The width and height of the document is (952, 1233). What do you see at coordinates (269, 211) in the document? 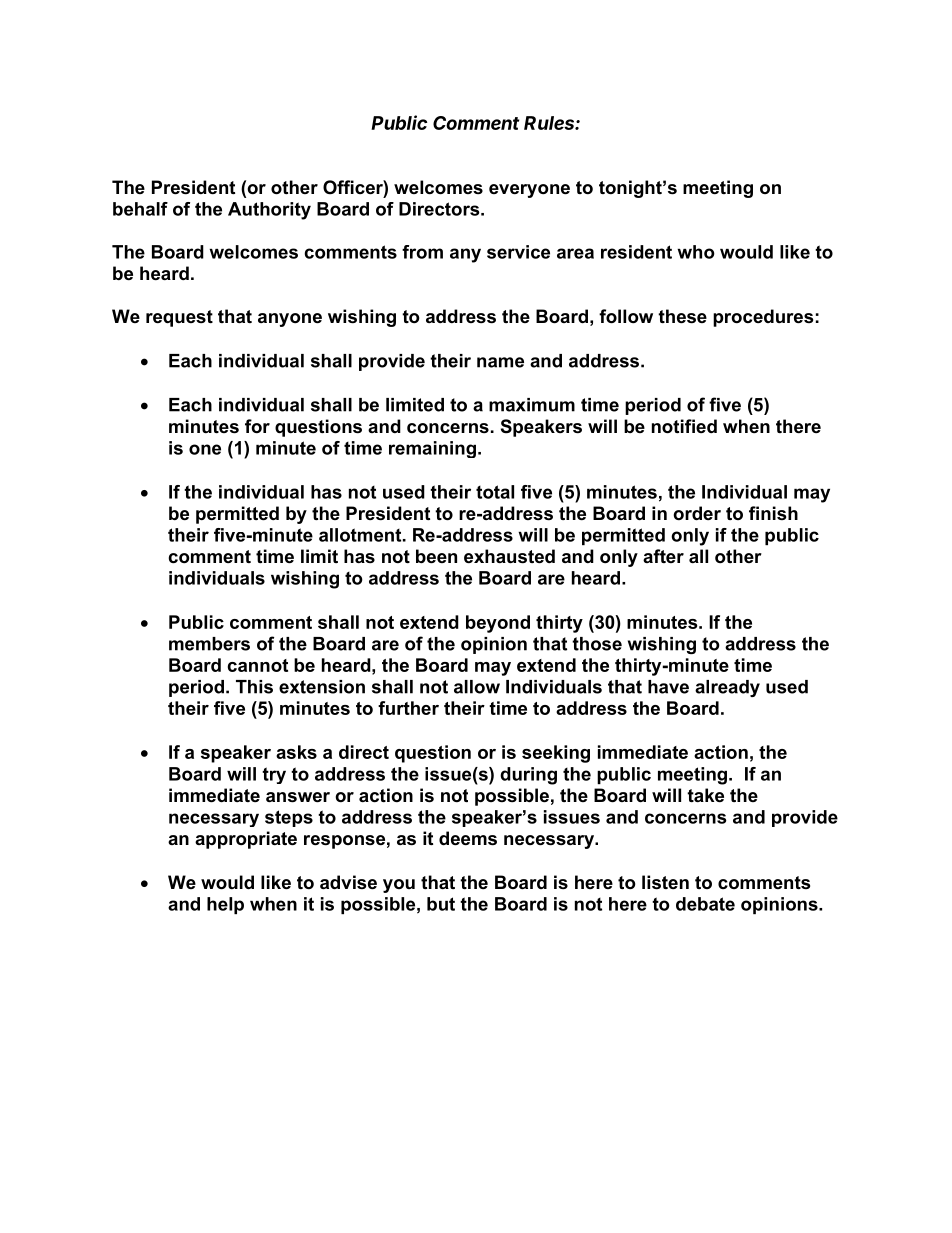
I see `Authority` at bounding box center [269, 211].
